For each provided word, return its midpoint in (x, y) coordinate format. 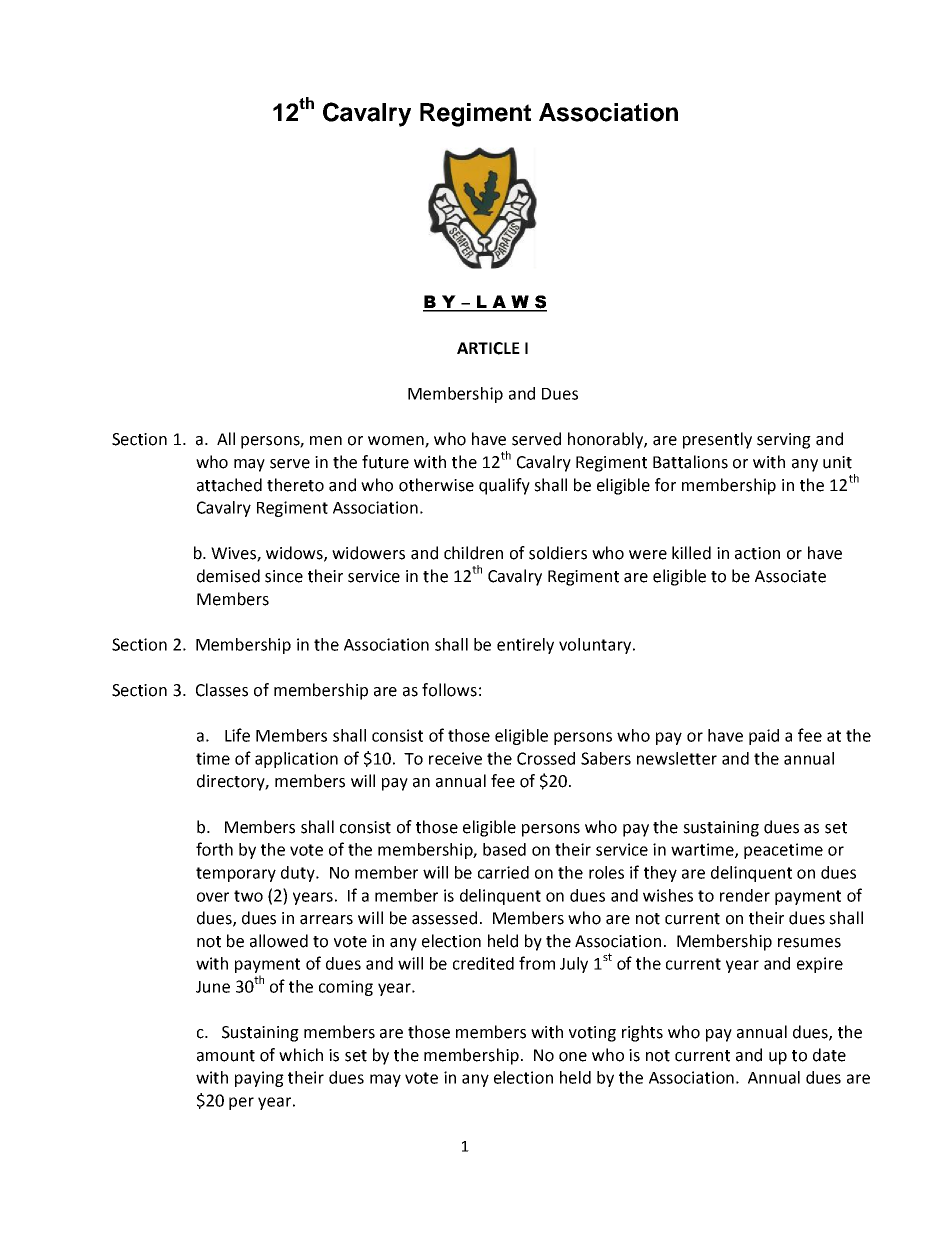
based (504, 849)
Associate (790, 576)
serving (784, 441)
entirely (525, 646)
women (397, 442)
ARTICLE (488, 348)
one (573, 1057)
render (745, 895)
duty (299, 874)
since (284, 576)
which (301, 1055)
